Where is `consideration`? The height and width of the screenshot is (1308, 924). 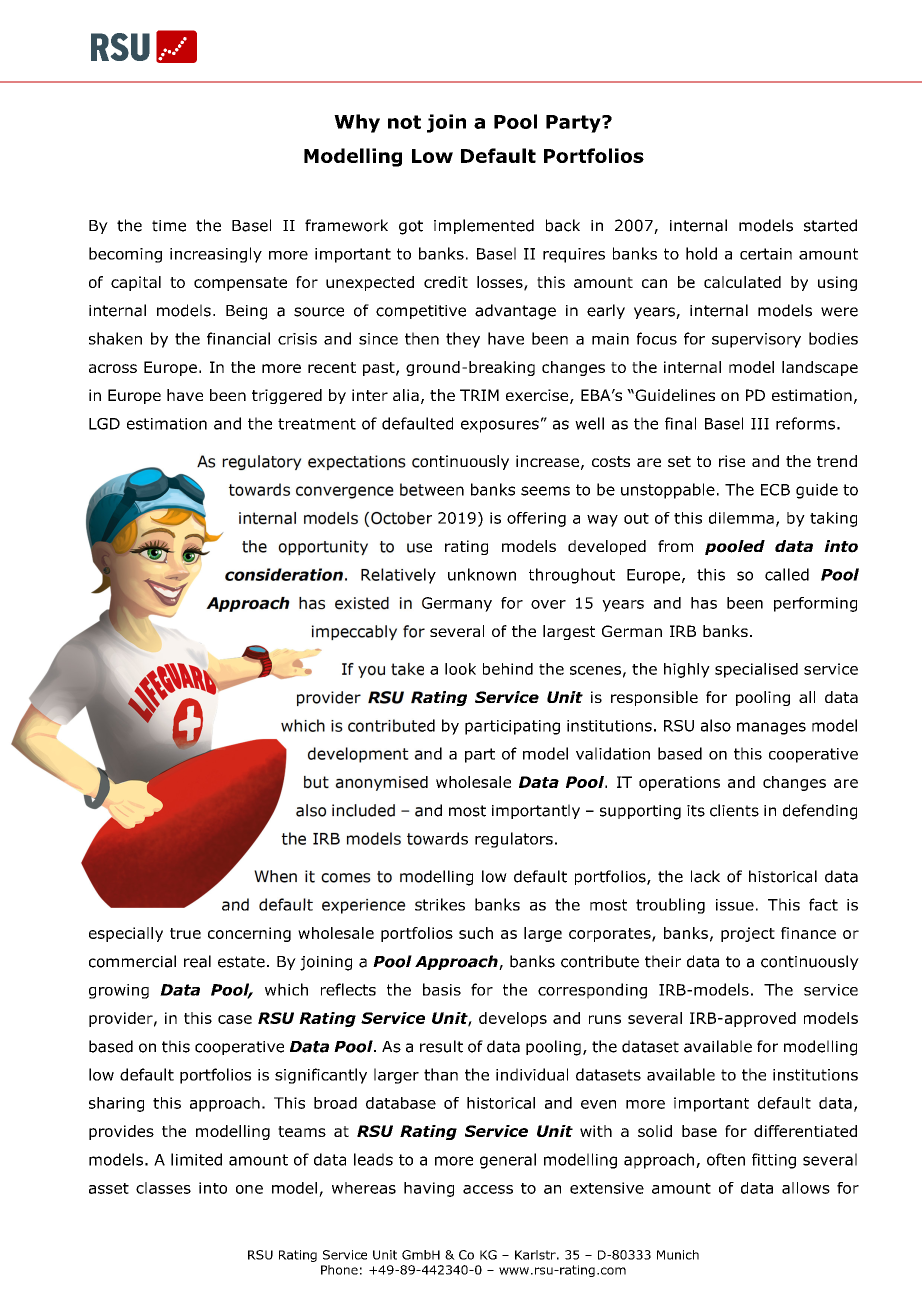 consideration is located at coordinates (284, 574).
